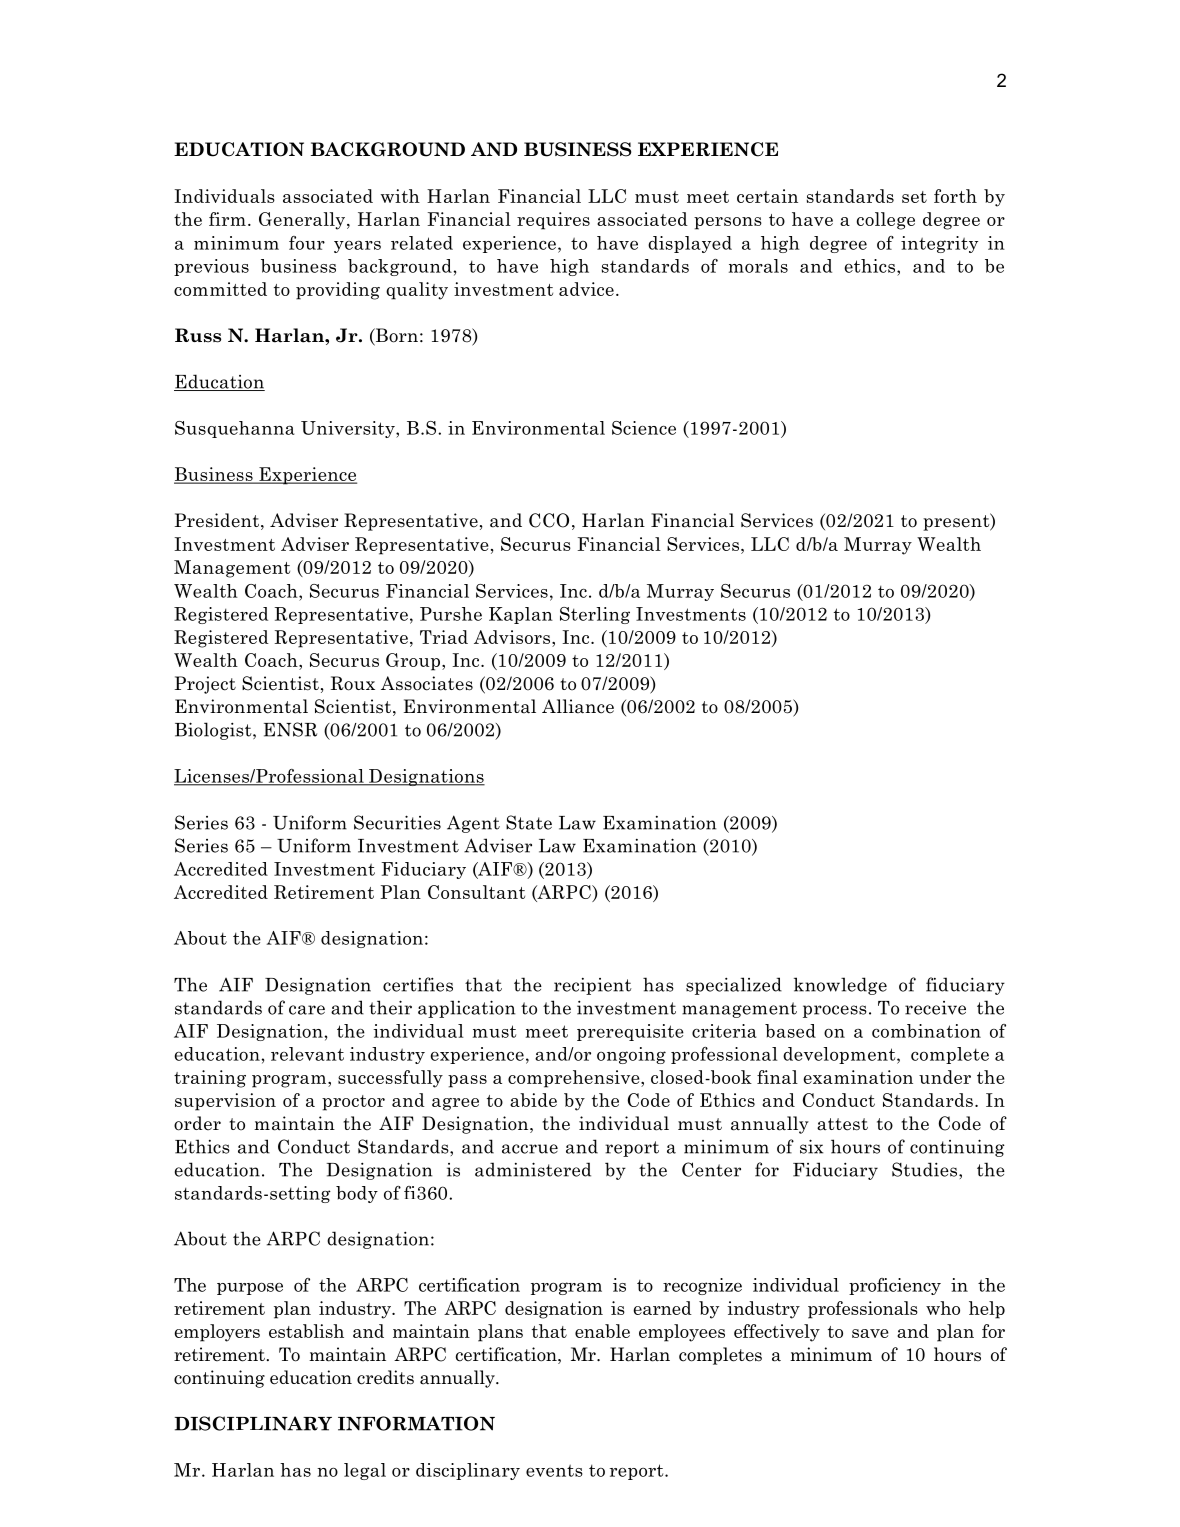  I want to click on accrue, so click(530, 1149).
